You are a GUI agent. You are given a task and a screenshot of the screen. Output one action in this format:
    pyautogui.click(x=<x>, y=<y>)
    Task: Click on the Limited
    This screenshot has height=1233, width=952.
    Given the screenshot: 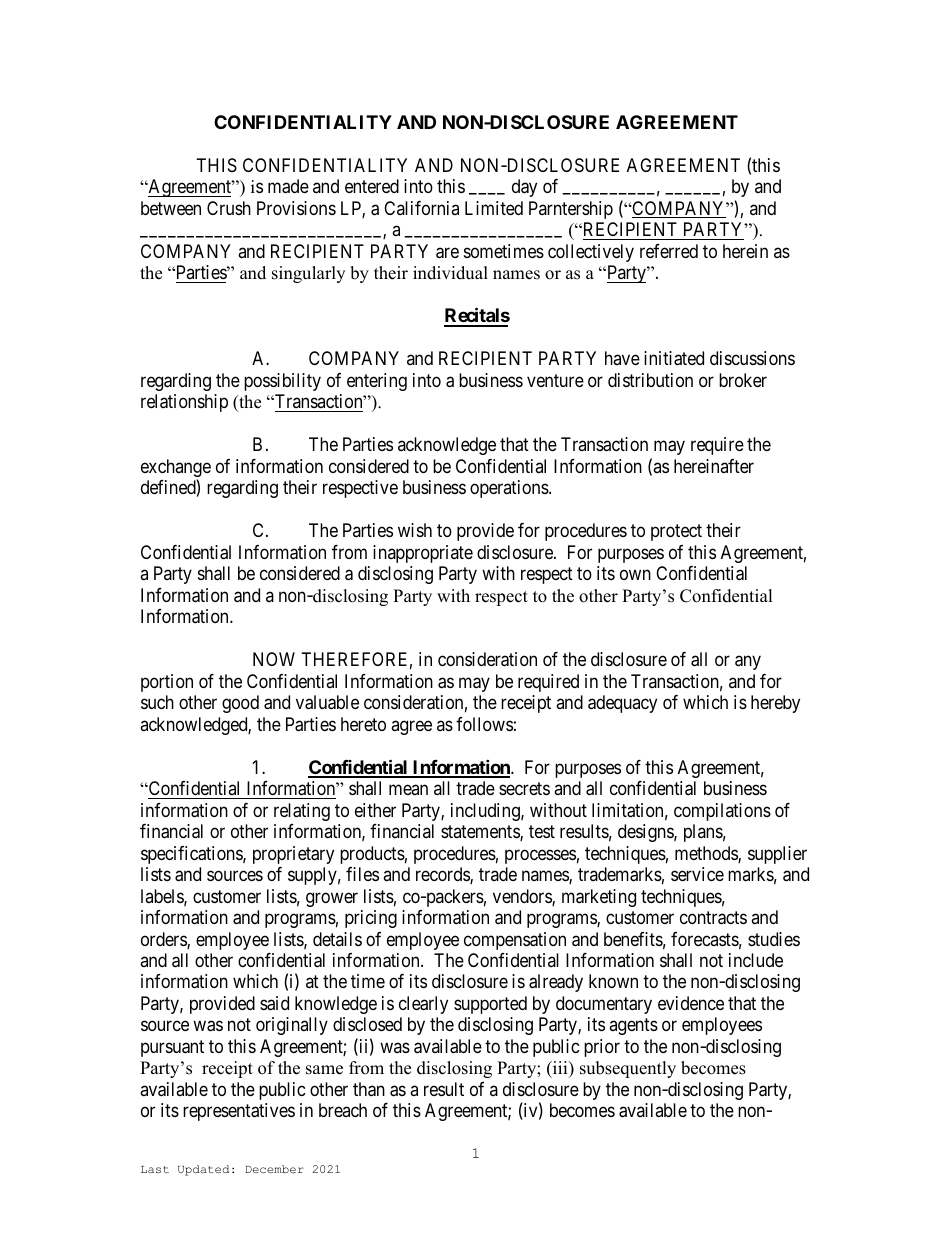 What is the action you would take?
    pyautogui.click(x=494, y=208)
